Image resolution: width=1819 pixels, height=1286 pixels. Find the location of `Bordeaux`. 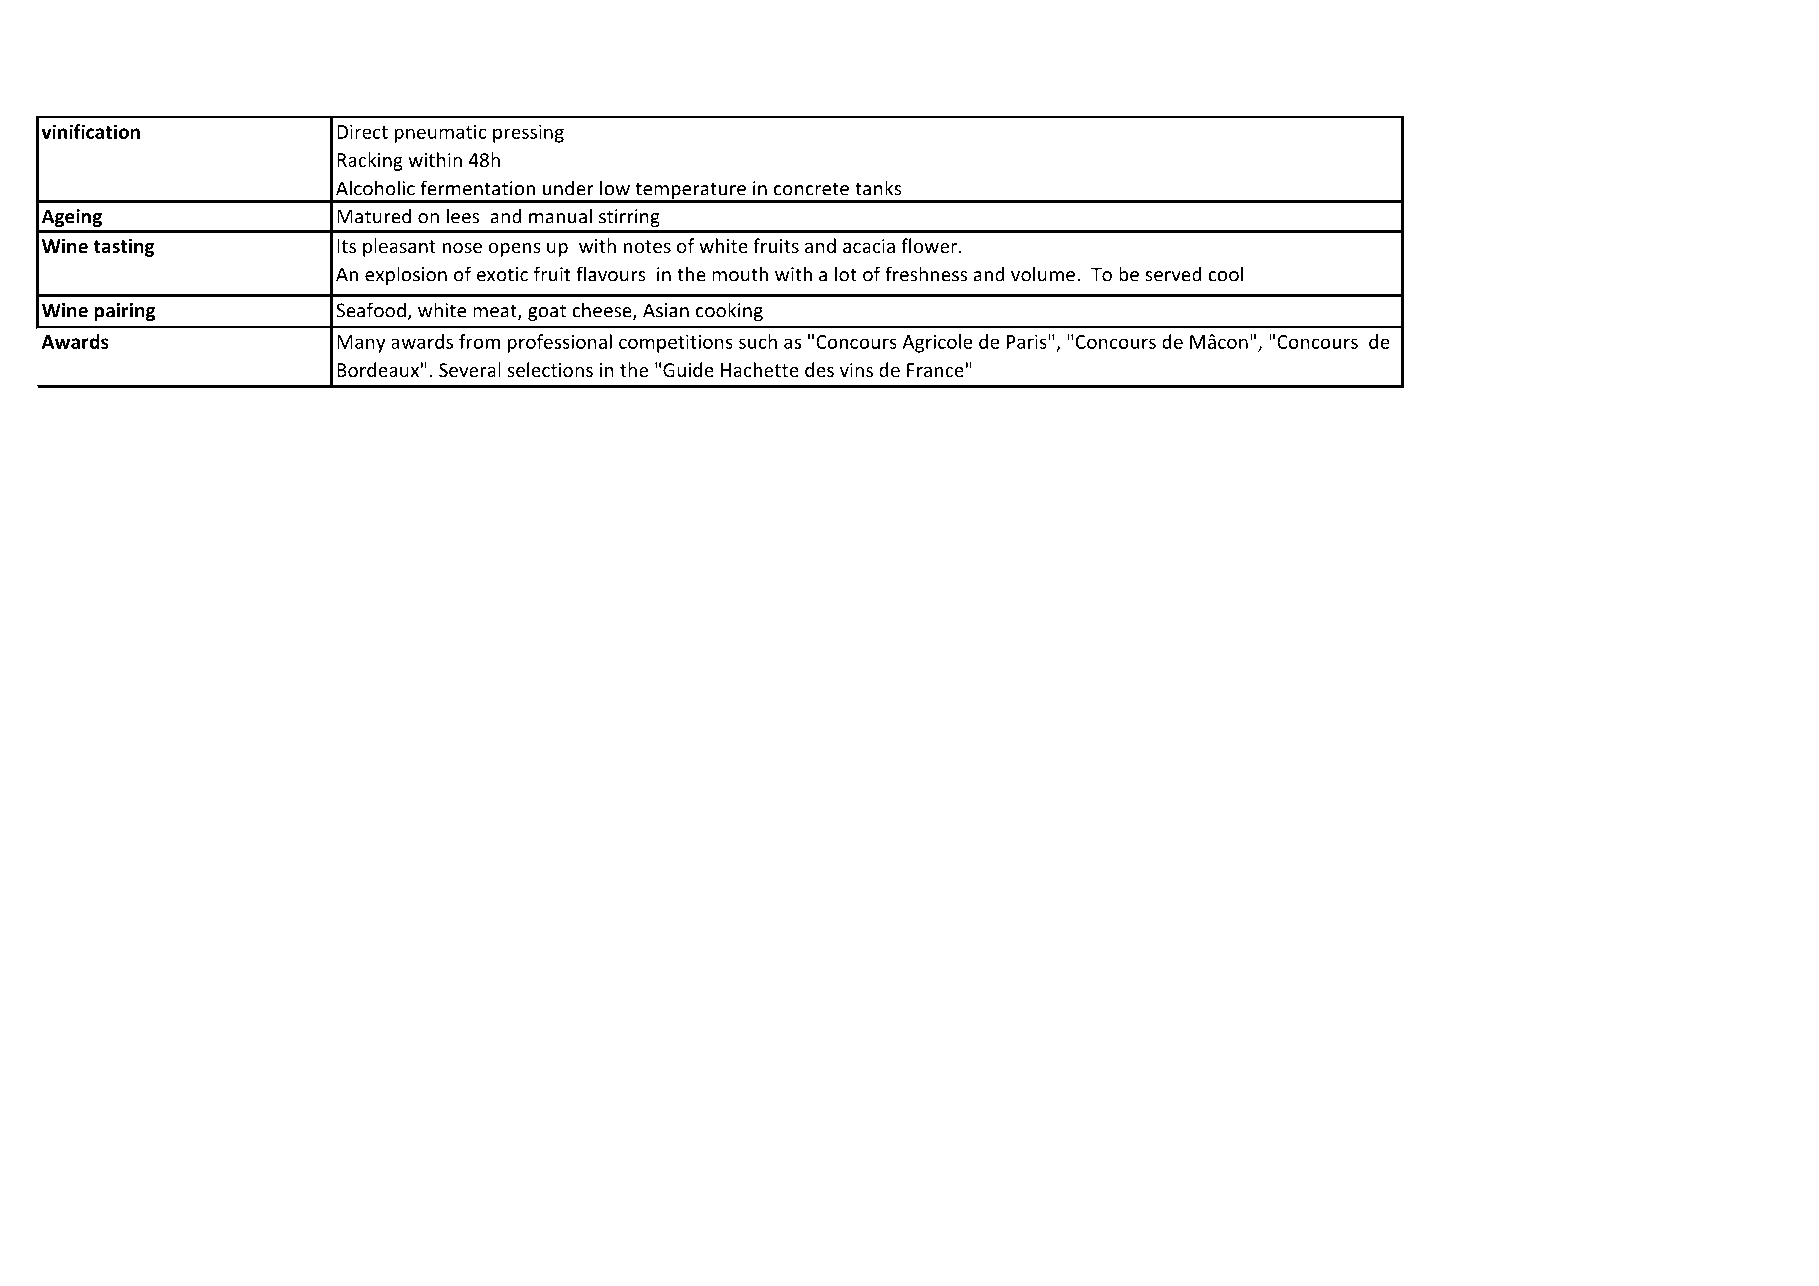

Bordeaux is located at coordinates (378, 369).
